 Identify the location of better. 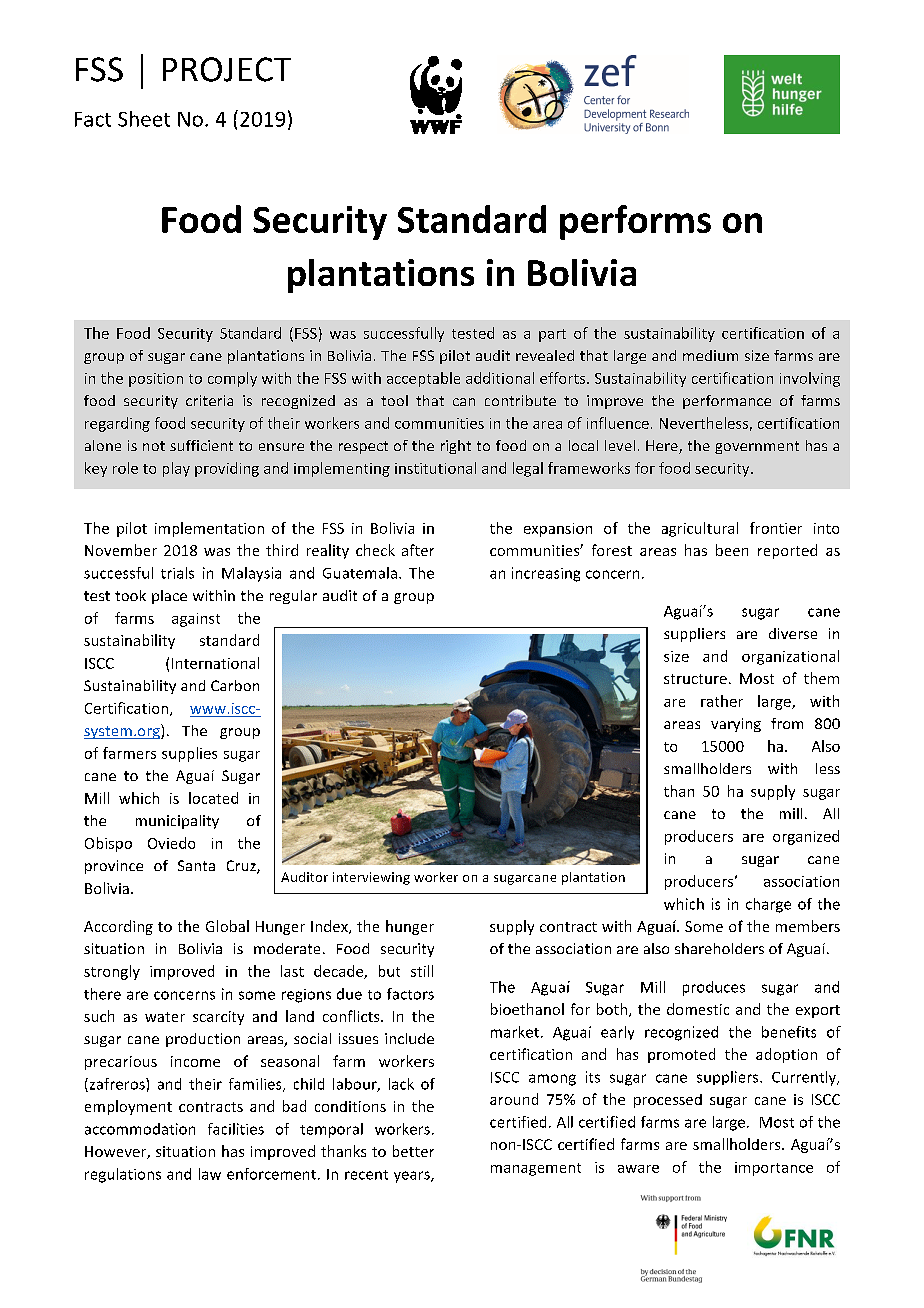
(413, 1151).
